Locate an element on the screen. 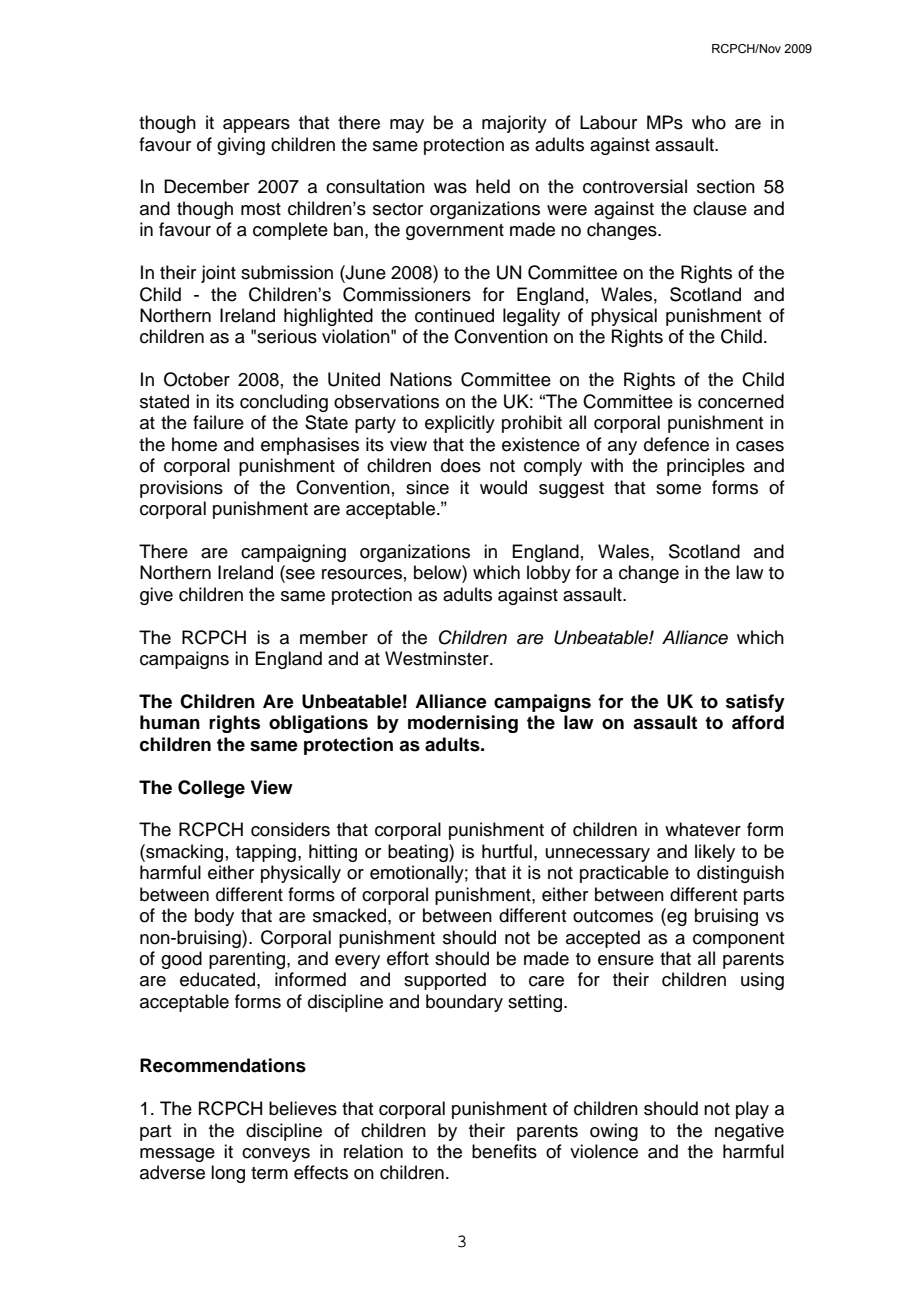 Image resolution: width=924 pixels, height=1308 pixels. Westminster is located at coordinates (438, 658).
